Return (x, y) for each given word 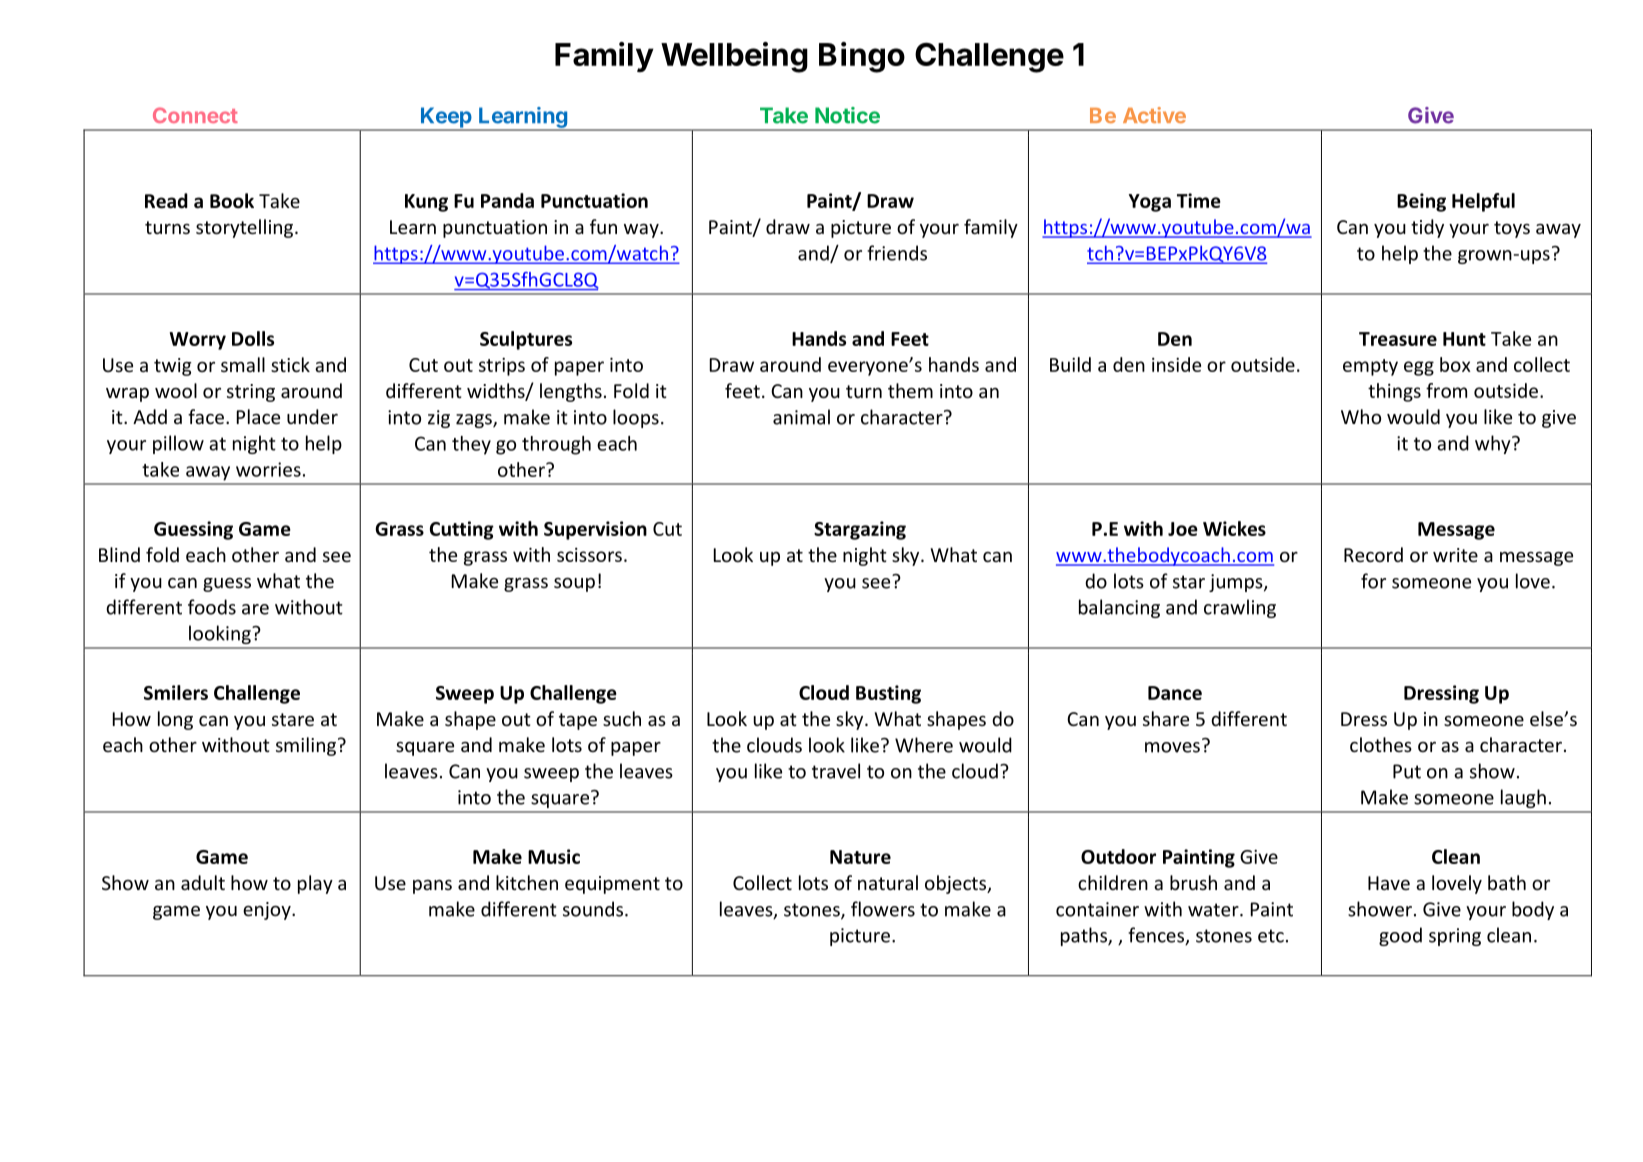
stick (290, 364)
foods (212, 607)
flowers (883, 909)
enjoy (268, 911)
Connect (195, 115)
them (910, 390)
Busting (888, 694)
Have (1389, 883)
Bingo (862, 57)
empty (1370, 367)
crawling (1240, 608)
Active (1154, 115)
